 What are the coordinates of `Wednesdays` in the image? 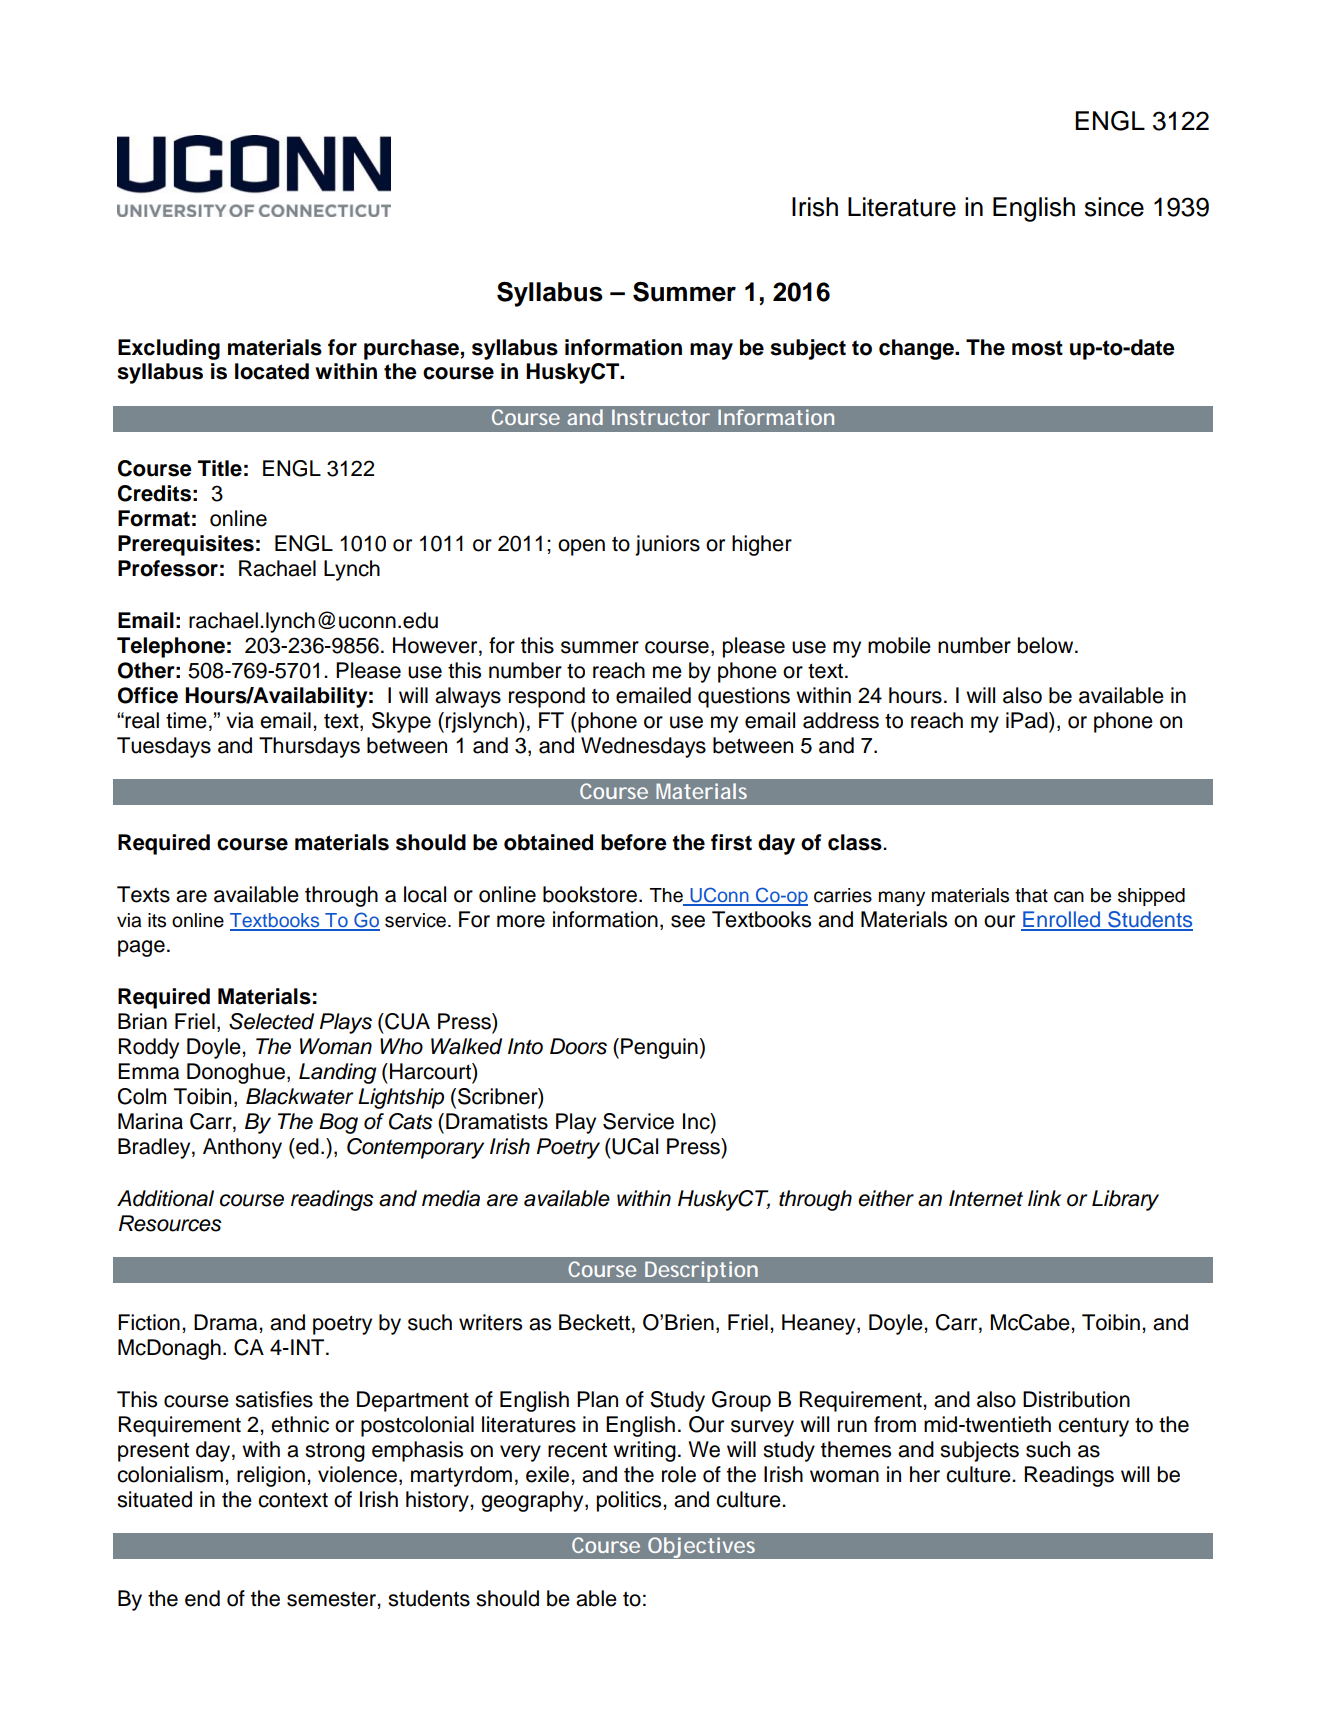 It's located at (643, 747).
